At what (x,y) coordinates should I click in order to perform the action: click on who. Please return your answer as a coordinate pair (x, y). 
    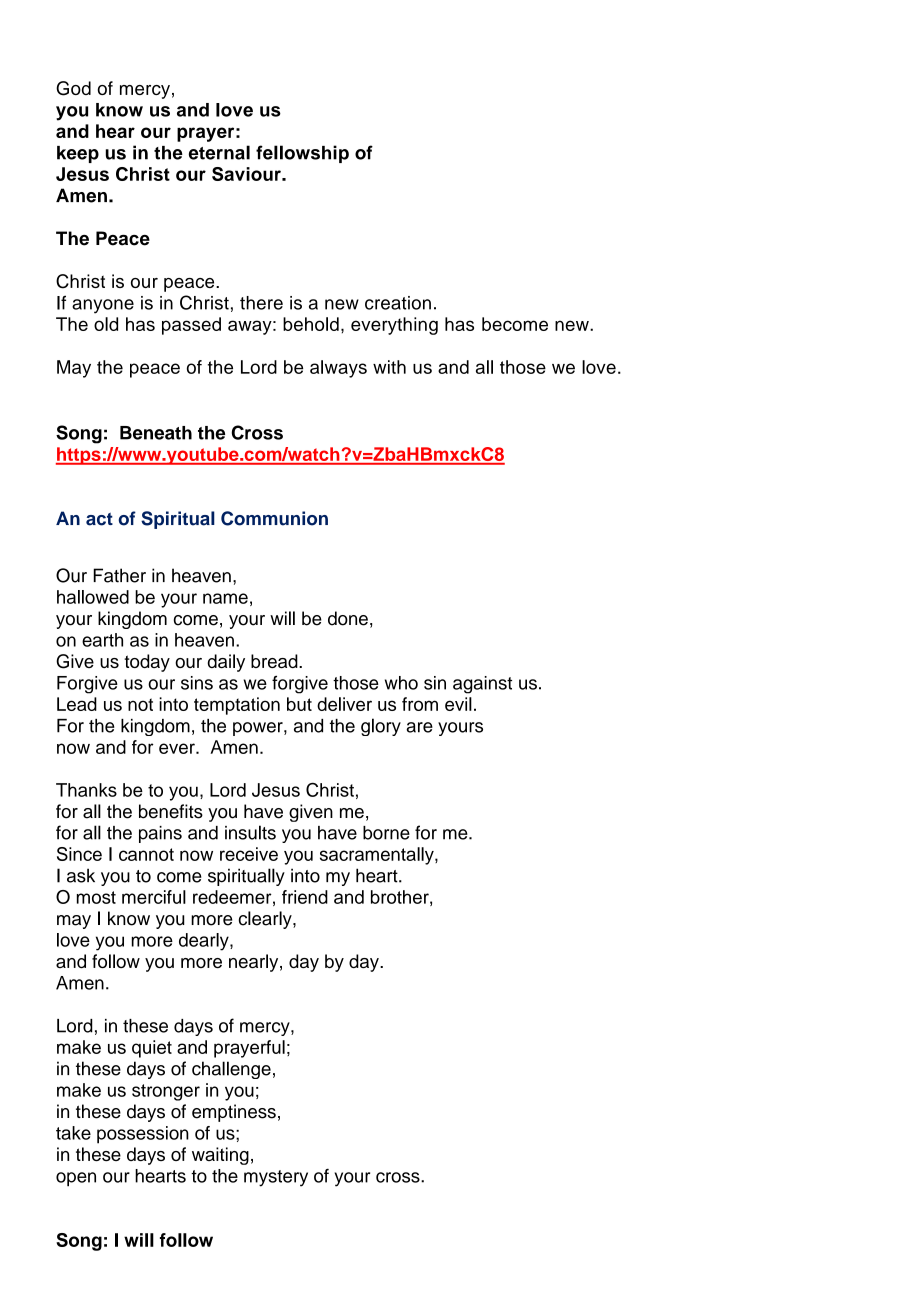
    Looking at the image, I should click on (401, 683).
